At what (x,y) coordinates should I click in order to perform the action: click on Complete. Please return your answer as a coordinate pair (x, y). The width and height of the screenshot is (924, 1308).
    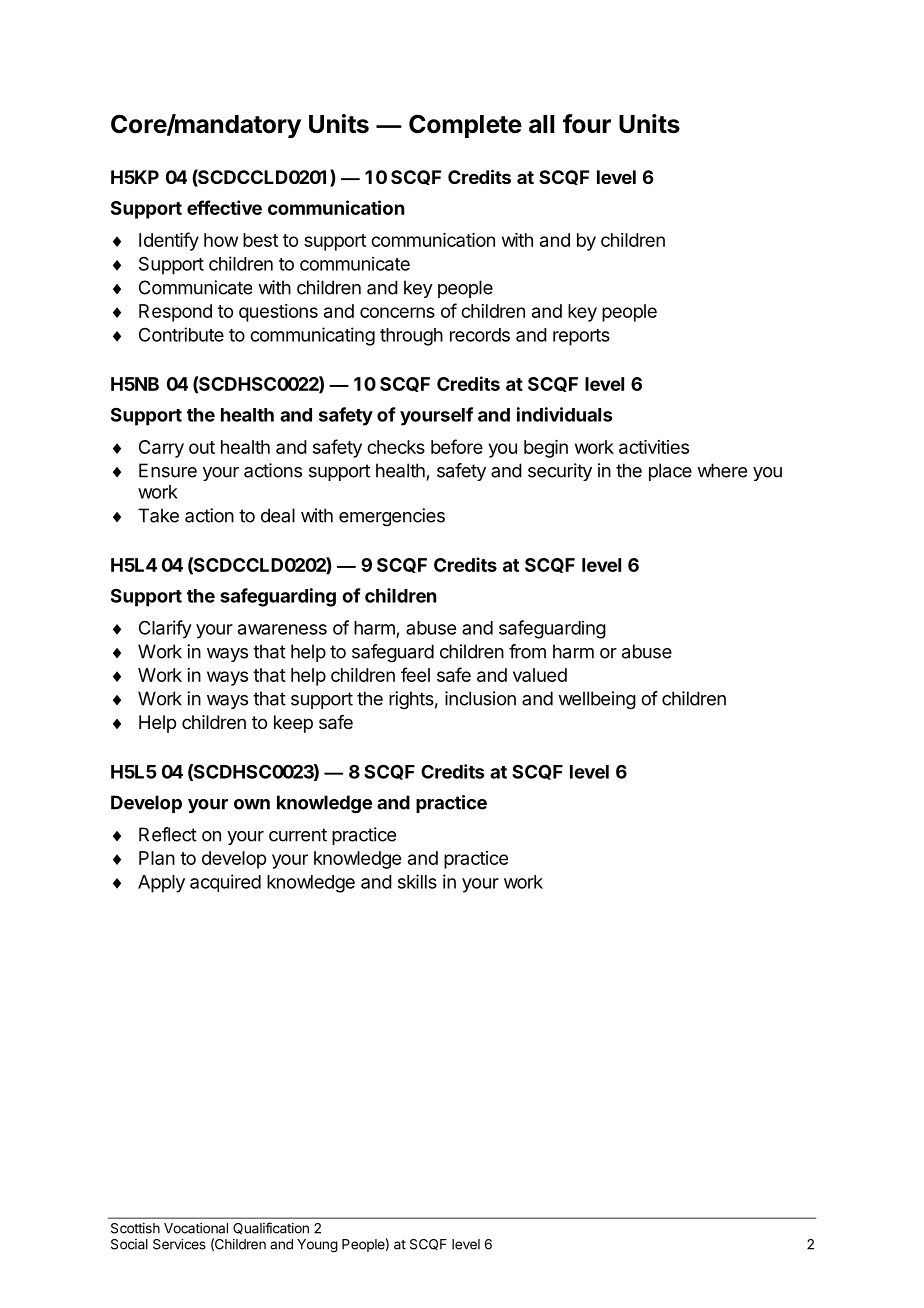
    Looking at the image, I should click on (465, 126).
